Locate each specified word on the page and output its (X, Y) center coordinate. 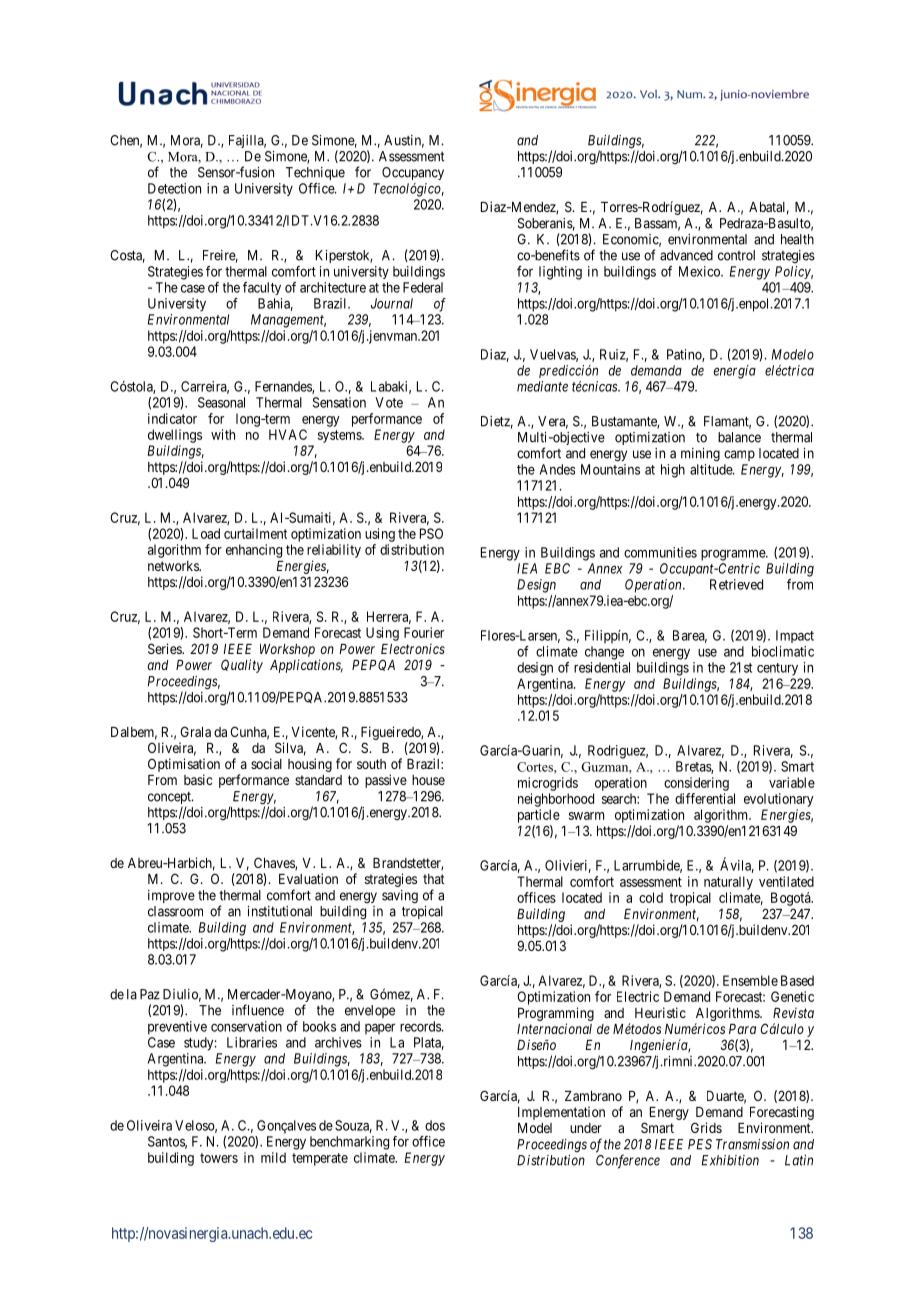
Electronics (413, 648)
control (736, 255)
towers (219, 1158)
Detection (174, 188)
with (223, 434)
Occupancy (413, 173)
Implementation (561, 1113)
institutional (280, 911)
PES (700, 1144)
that (434, 879)
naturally (728, 883)
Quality (242, 666)
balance (739, 437)
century (777, 669)
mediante (542, 386)
